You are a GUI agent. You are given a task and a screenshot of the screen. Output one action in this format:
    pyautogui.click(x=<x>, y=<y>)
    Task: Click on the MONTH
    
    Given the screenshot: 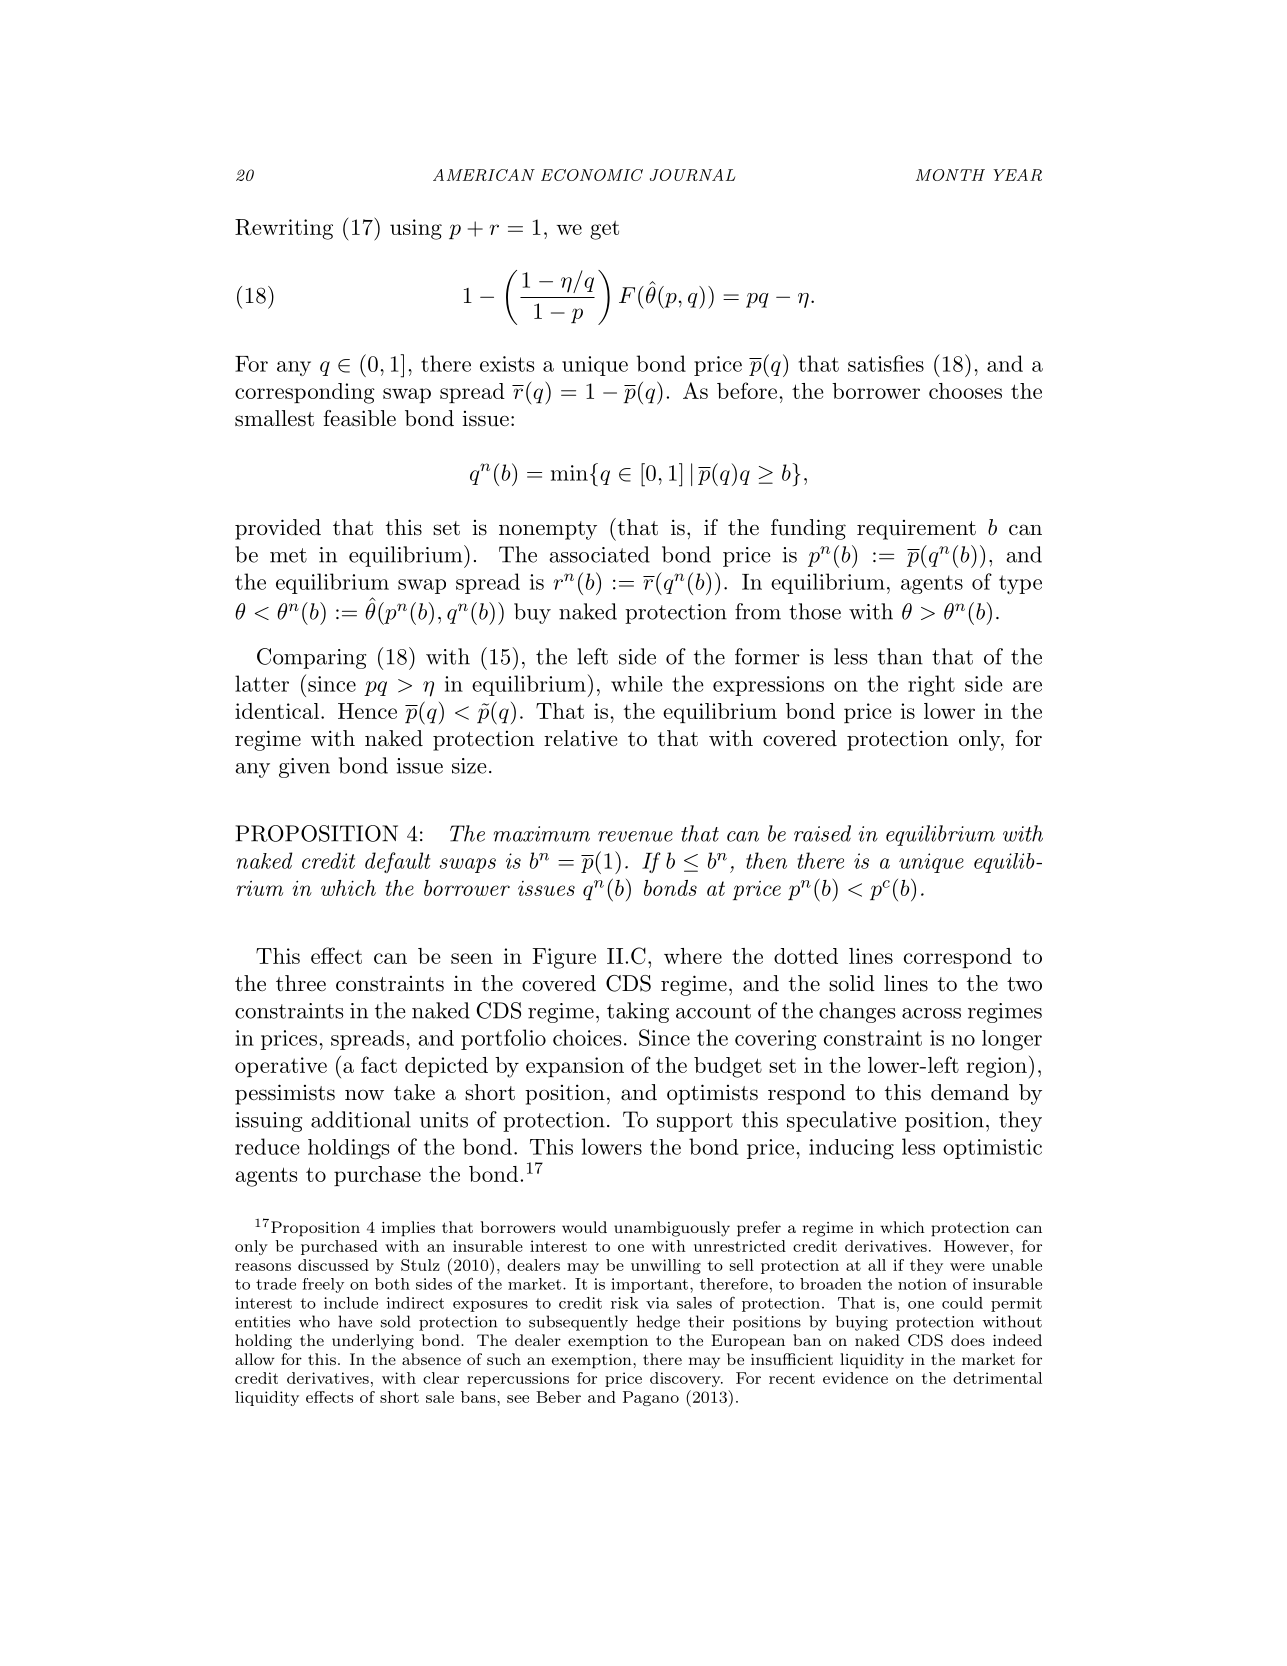 What is the action you would take?
    pyautogui.click(x=950, y=175)
